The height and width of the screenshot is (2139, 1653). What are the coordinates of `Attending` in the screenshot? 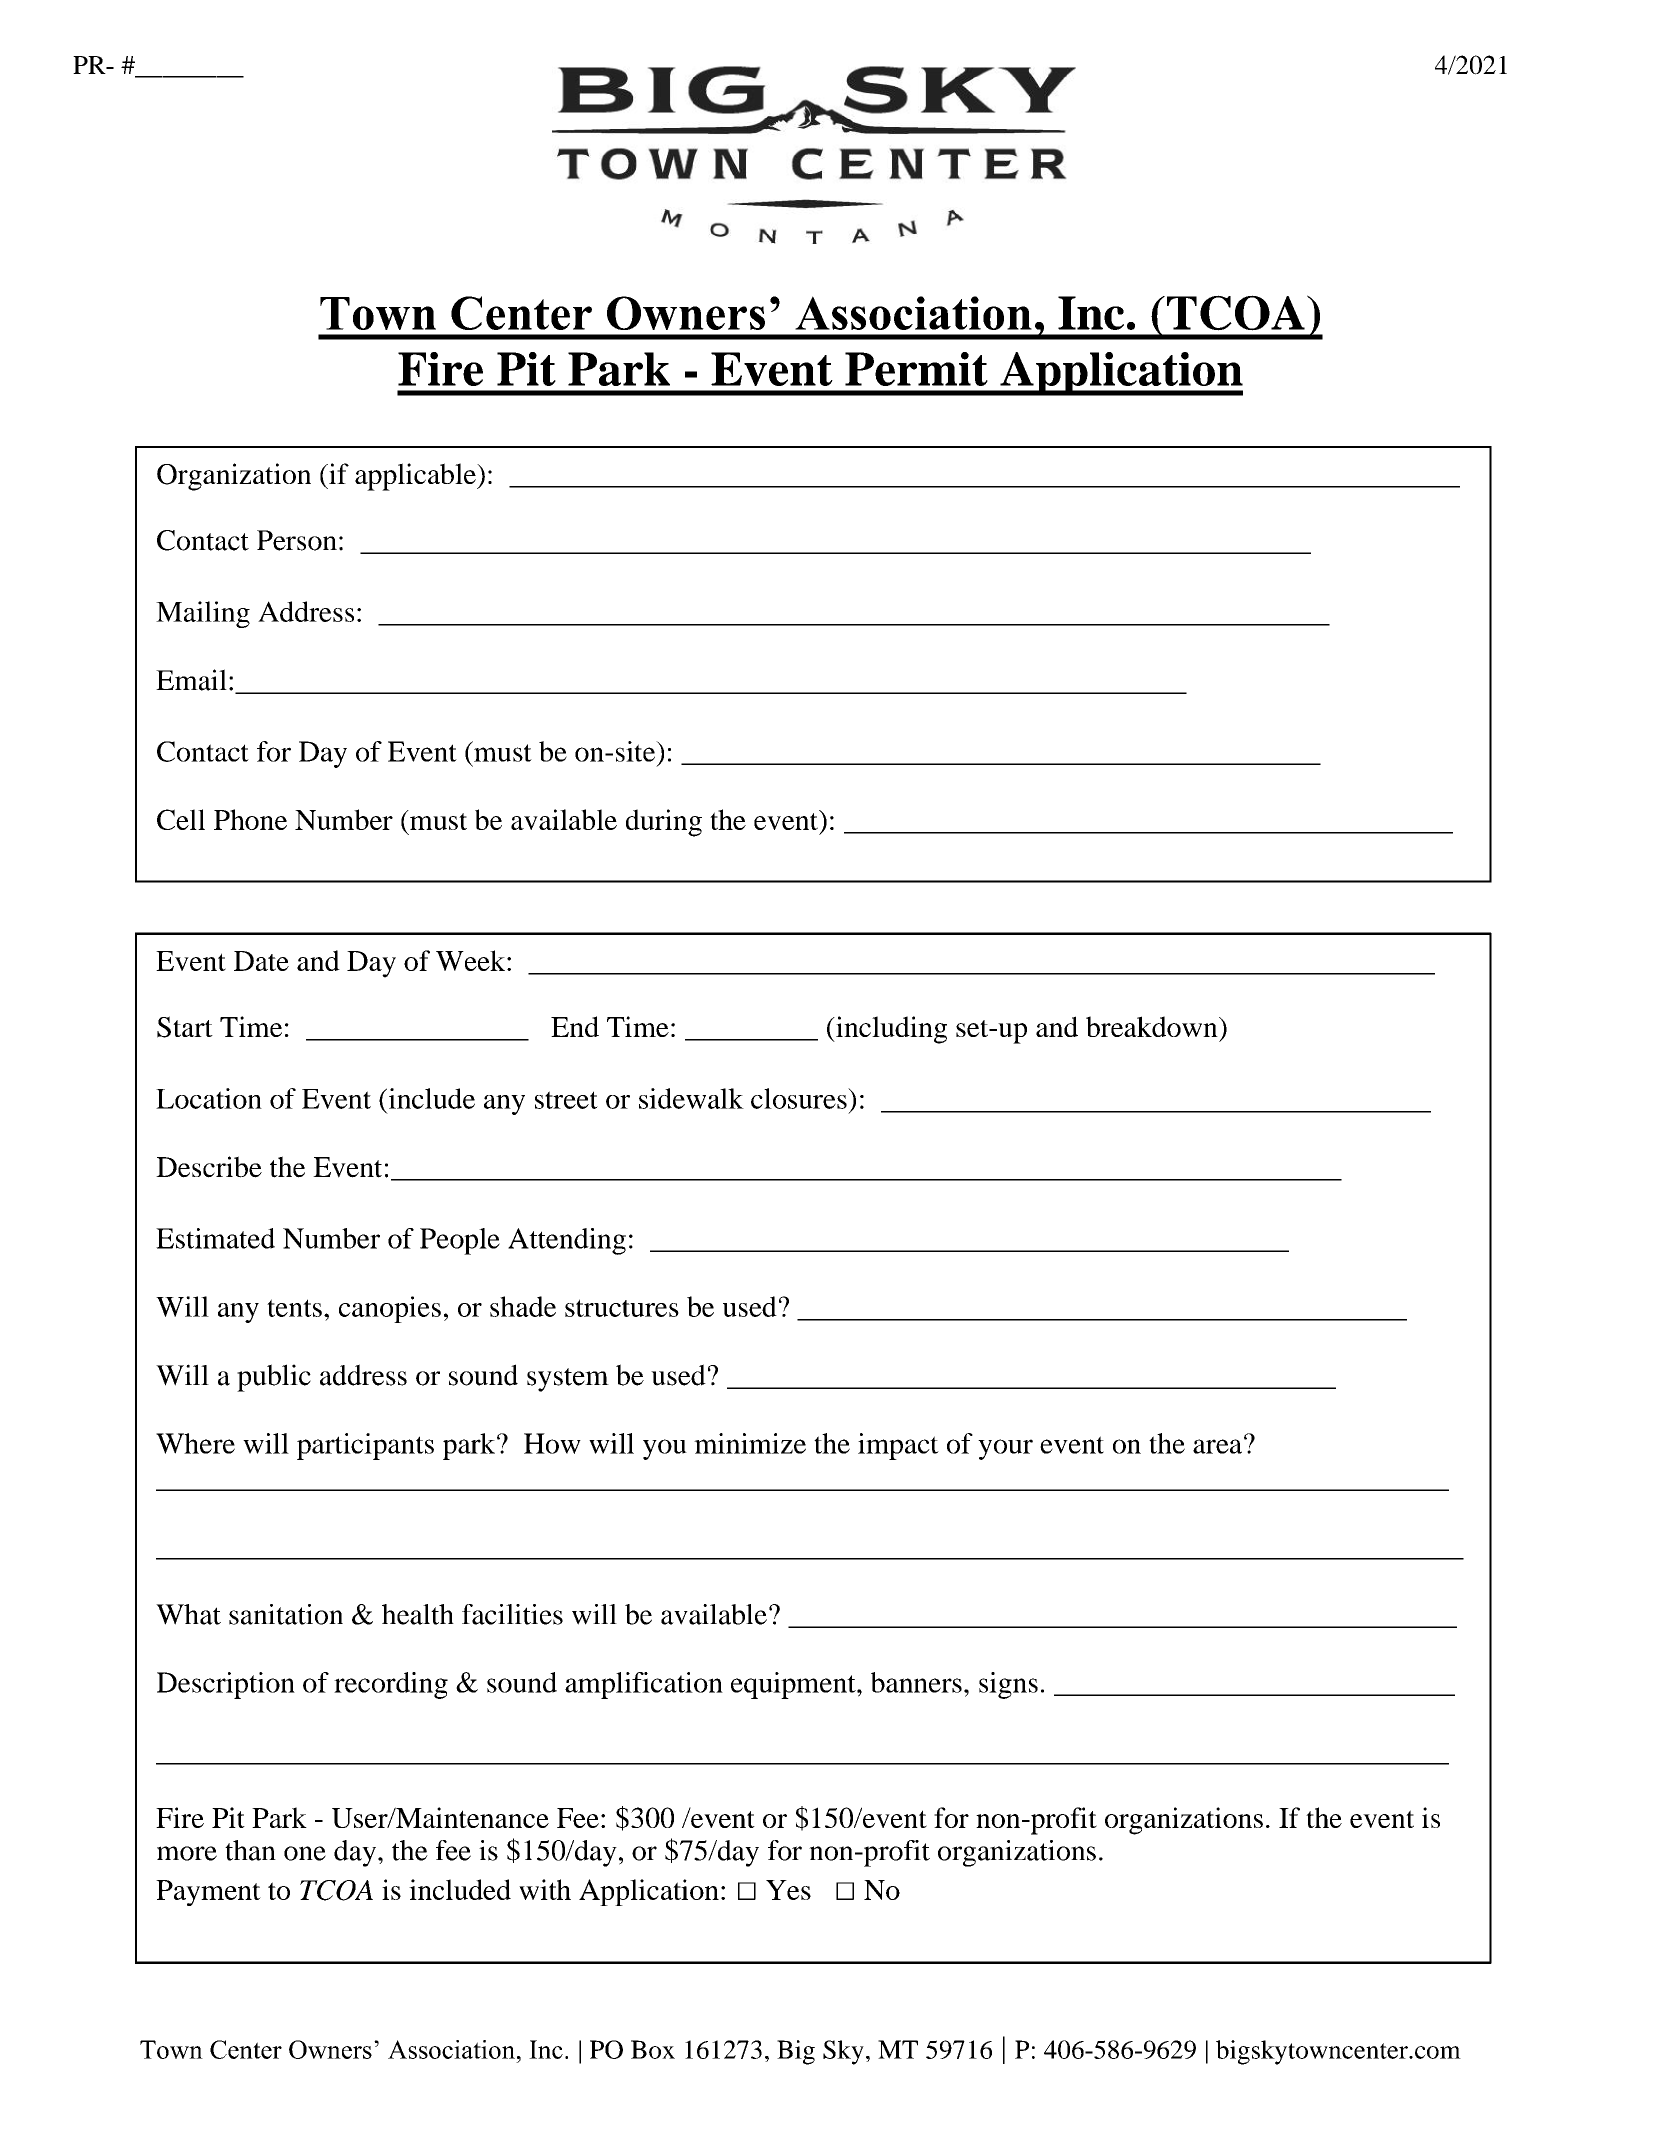 It's located at (567, 1241).
